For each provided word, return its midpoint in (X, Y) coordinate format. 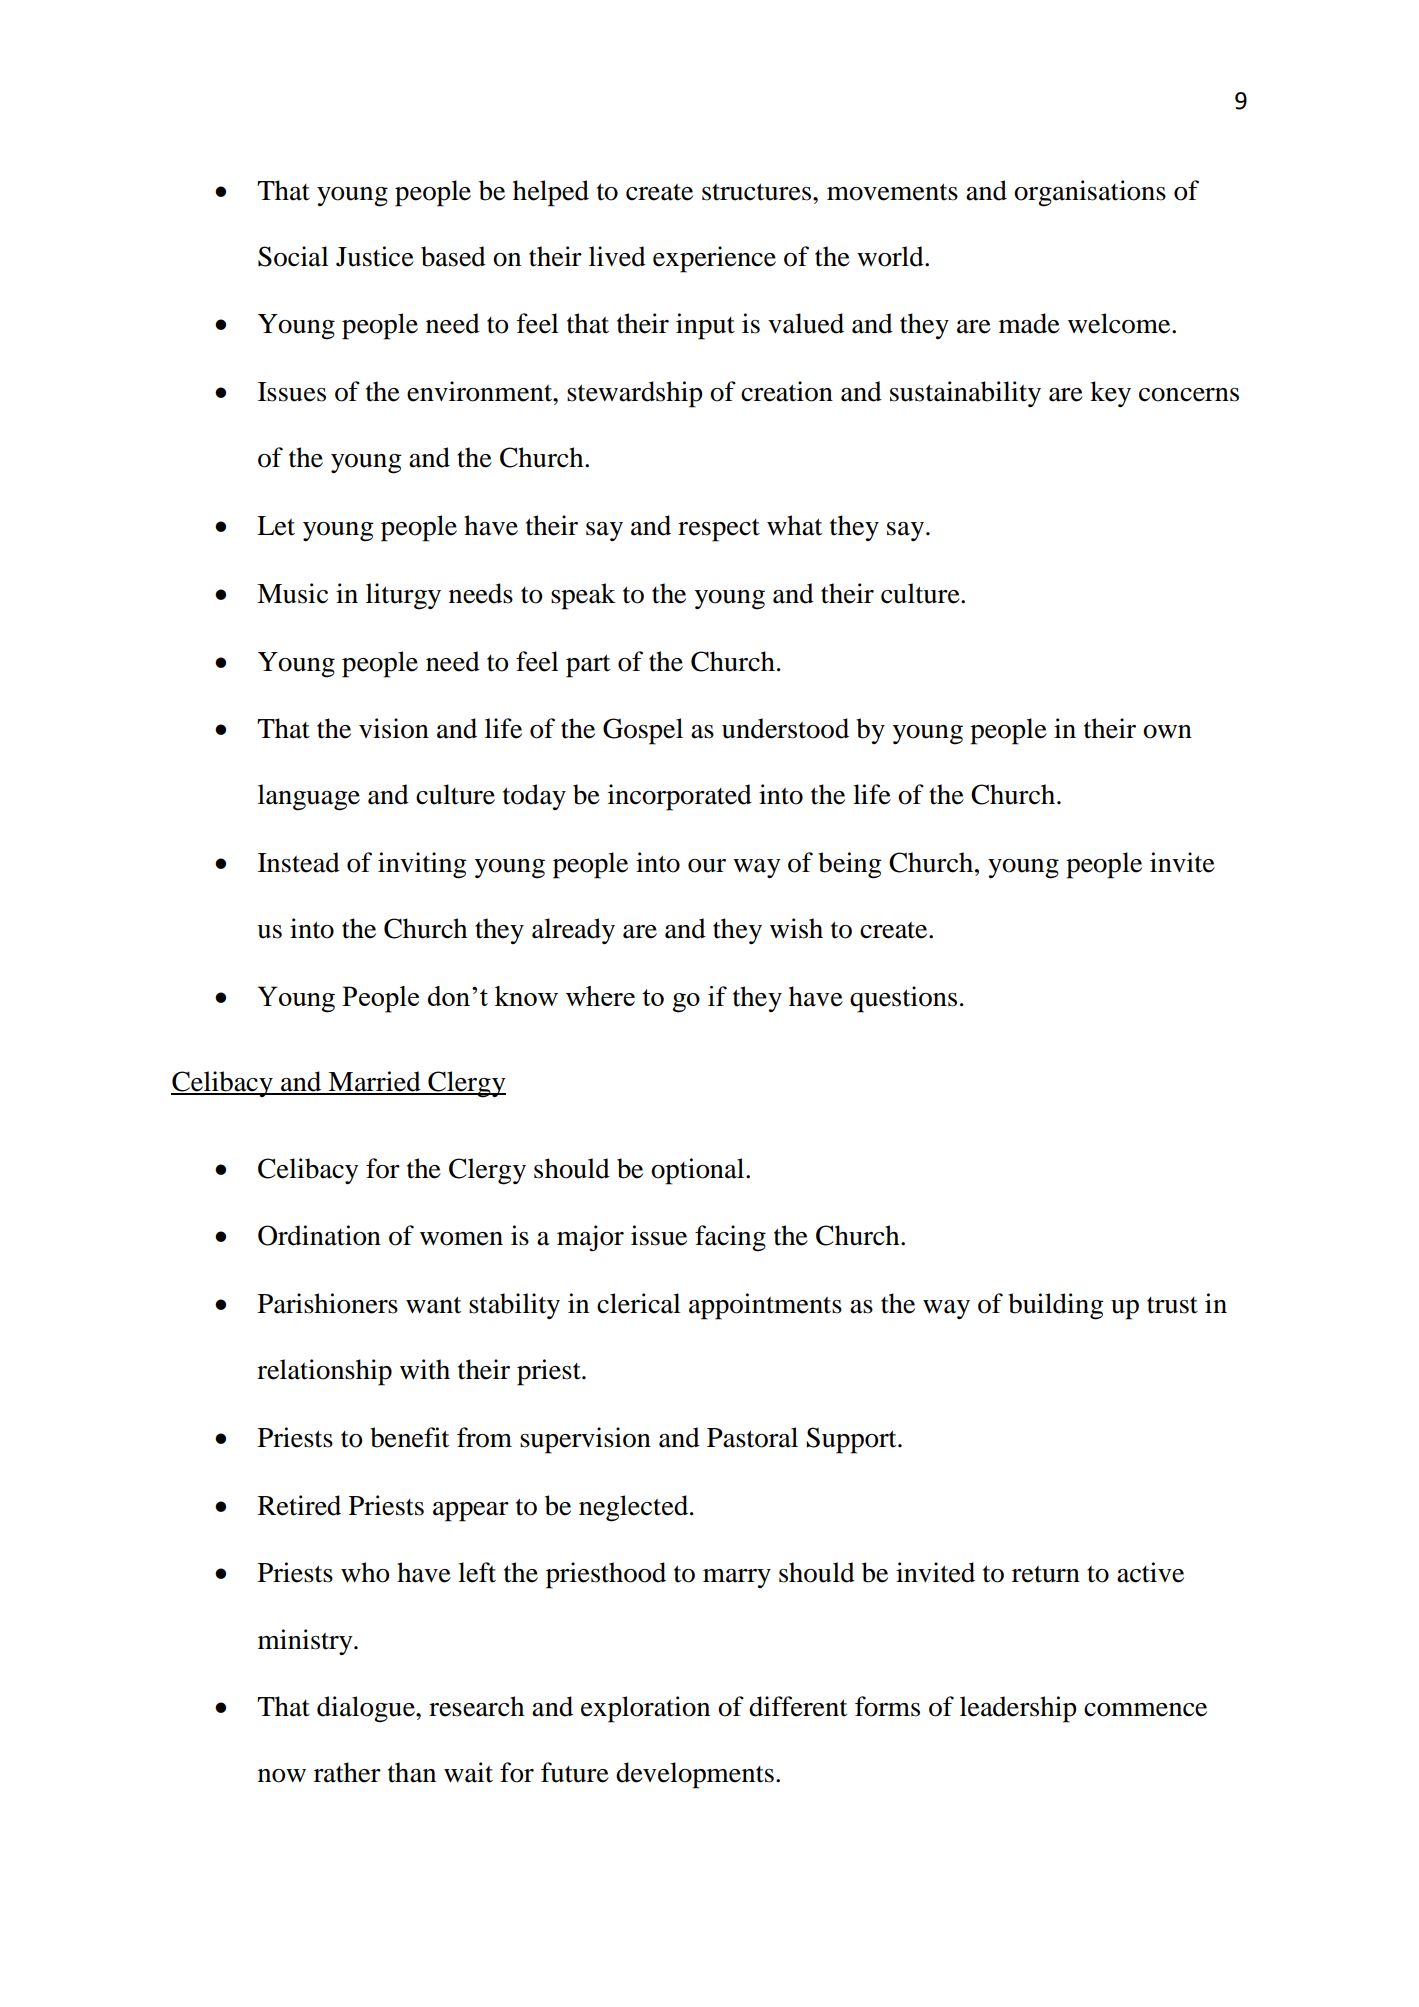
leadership (1018, 1709)
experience (714, 259)
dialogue (367, 1709)
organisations (1090, 193)
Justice (375, 256)
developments (695, 1775)
